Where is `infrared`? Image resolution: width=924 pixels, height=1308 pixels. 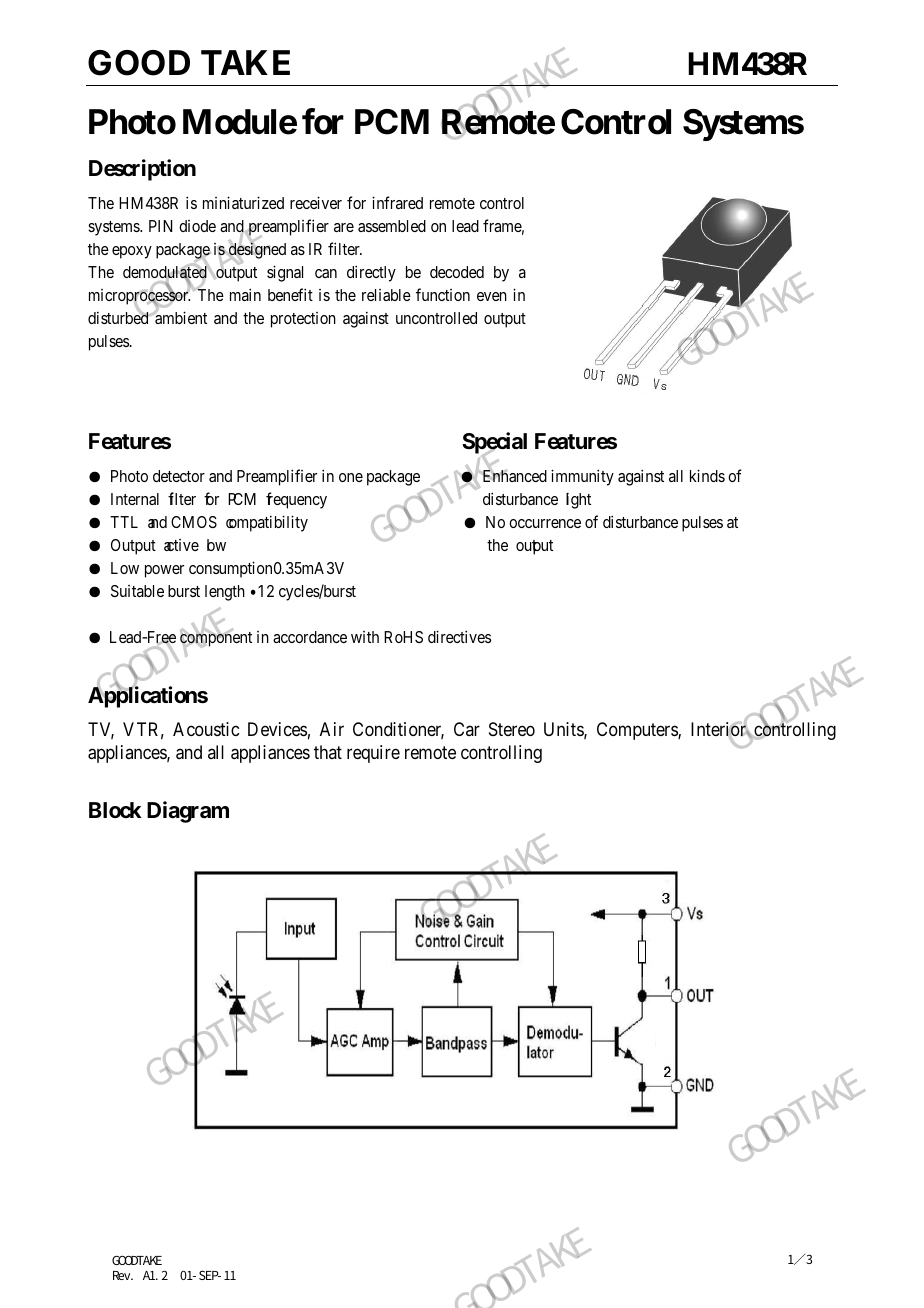 infrared is located at coordinates (397, 202).
